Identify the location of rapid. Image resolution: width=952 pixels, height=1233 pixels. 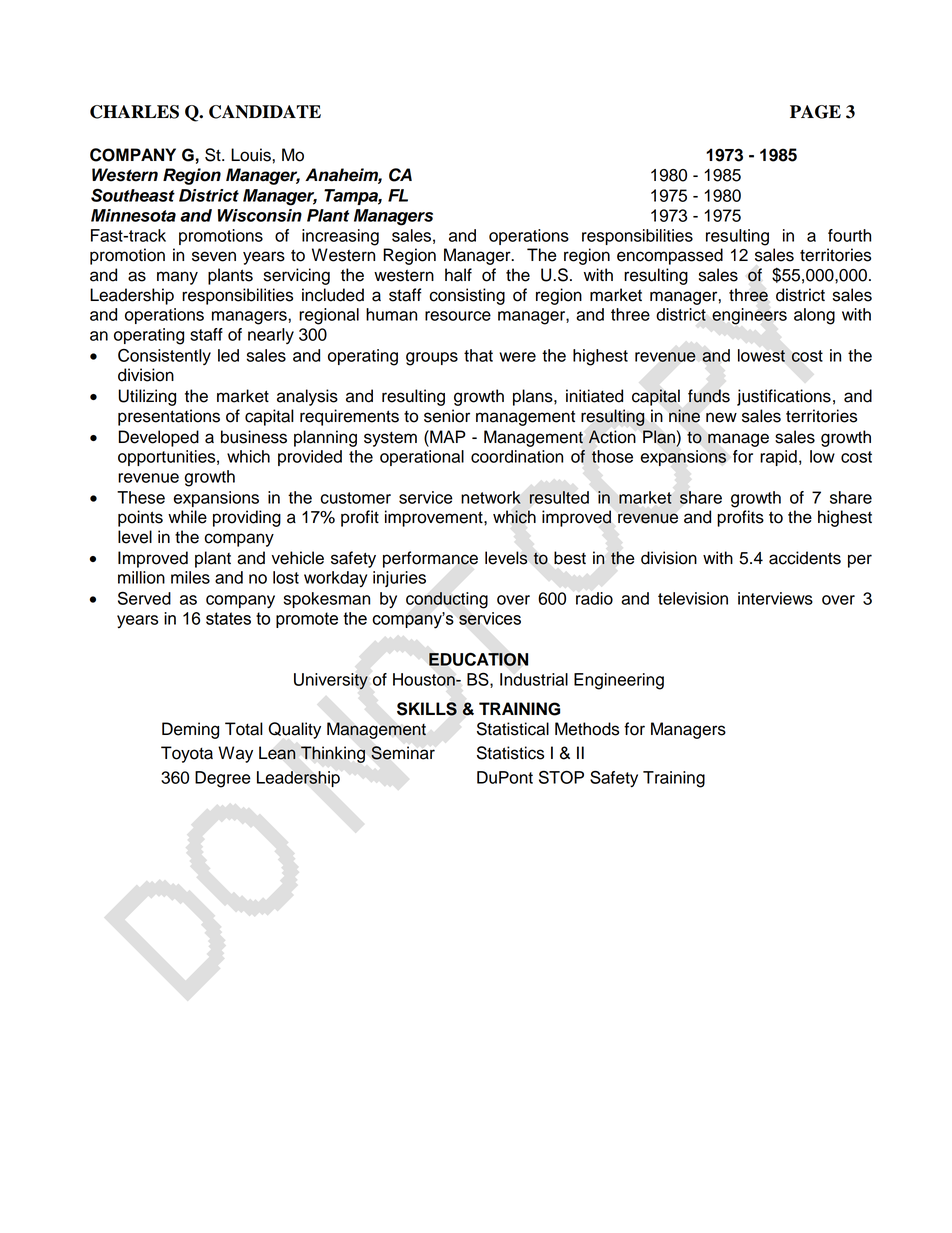
(778, 458).
